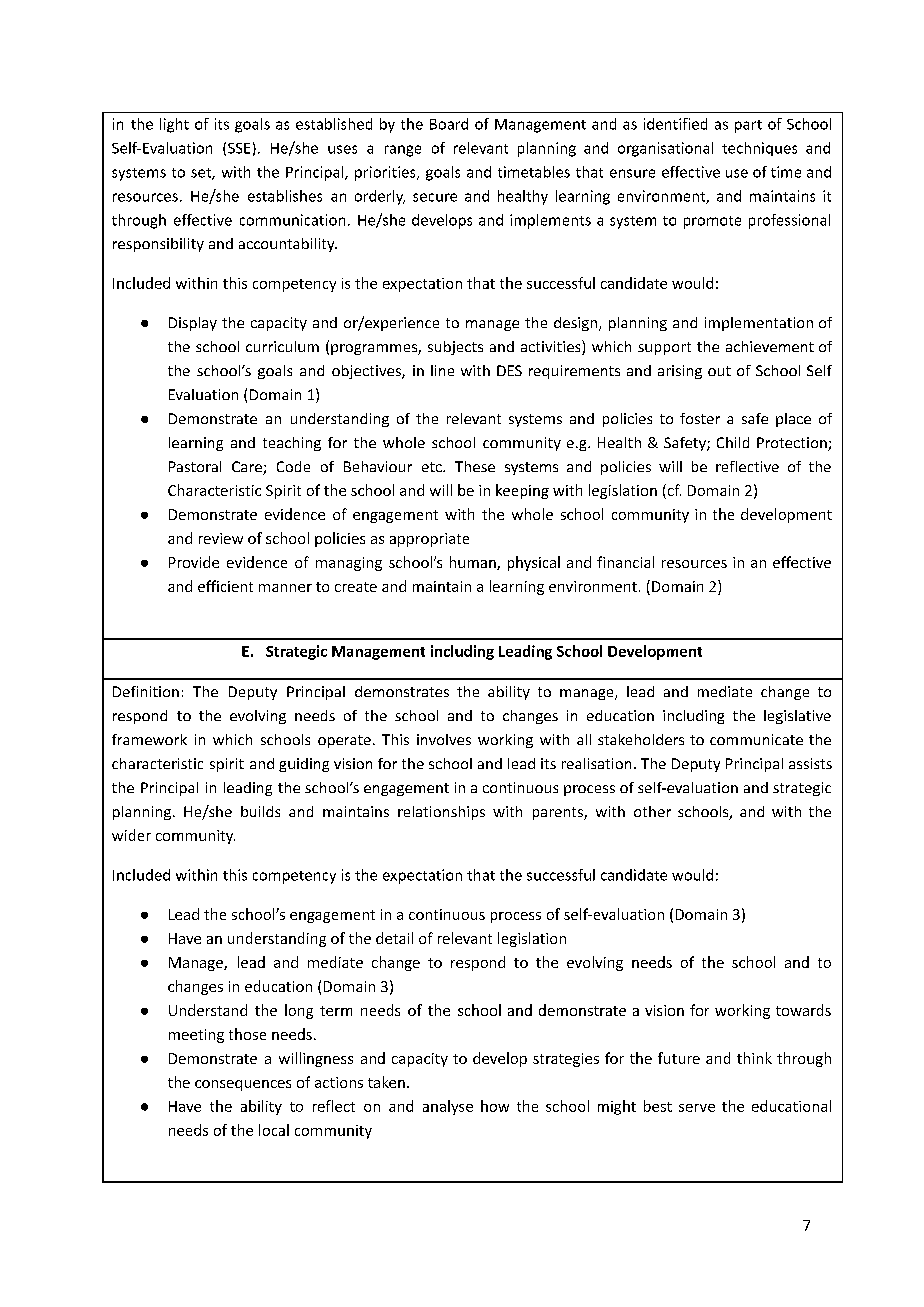  What do you see at coordinates (474, 563) in the document?
I see `human` at bounding box center [474, 563].
